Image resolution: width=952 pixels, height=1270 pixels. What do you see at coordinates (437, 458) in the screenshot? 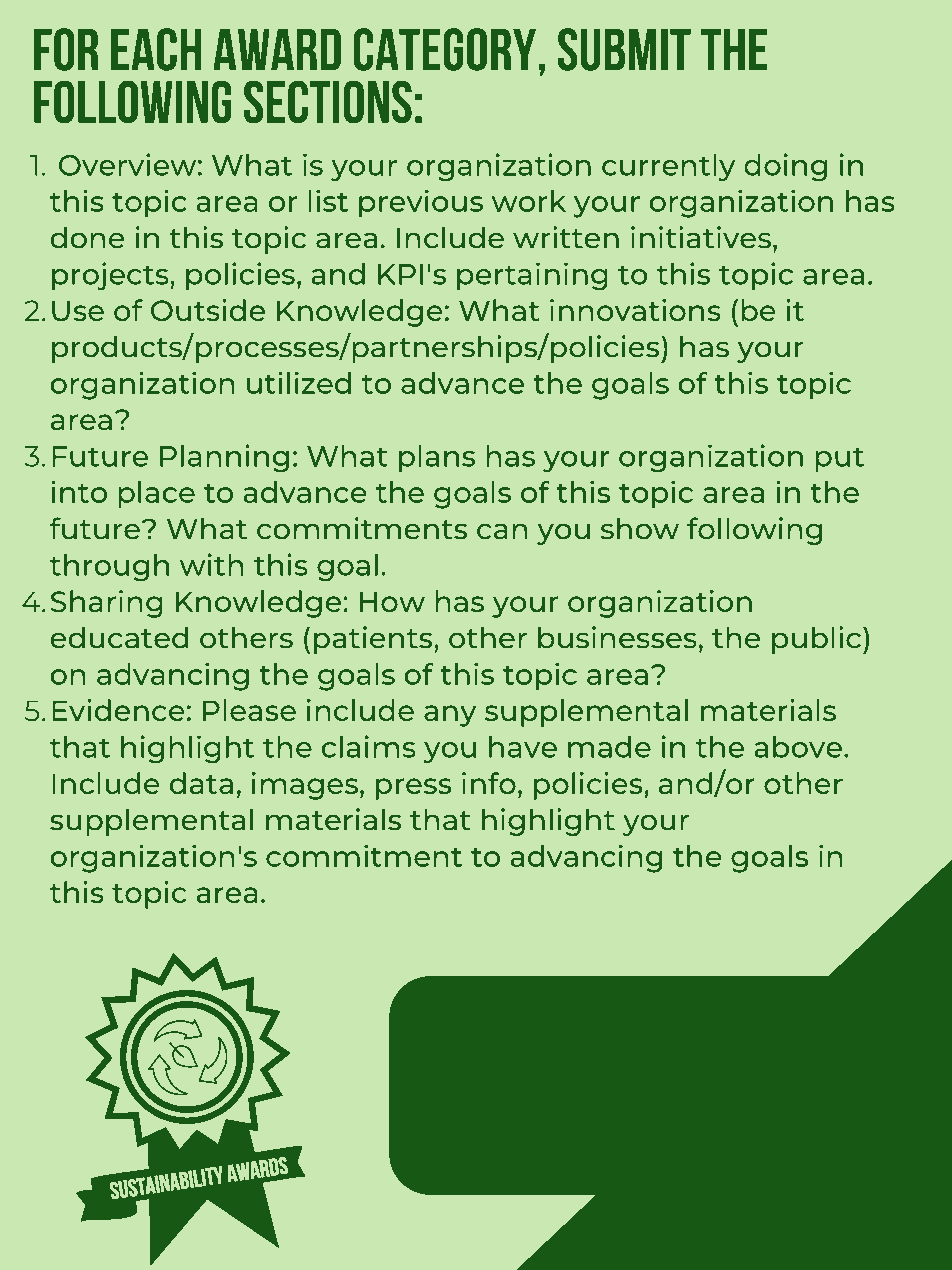
I see `plans` at bounding box center [437, 458].
